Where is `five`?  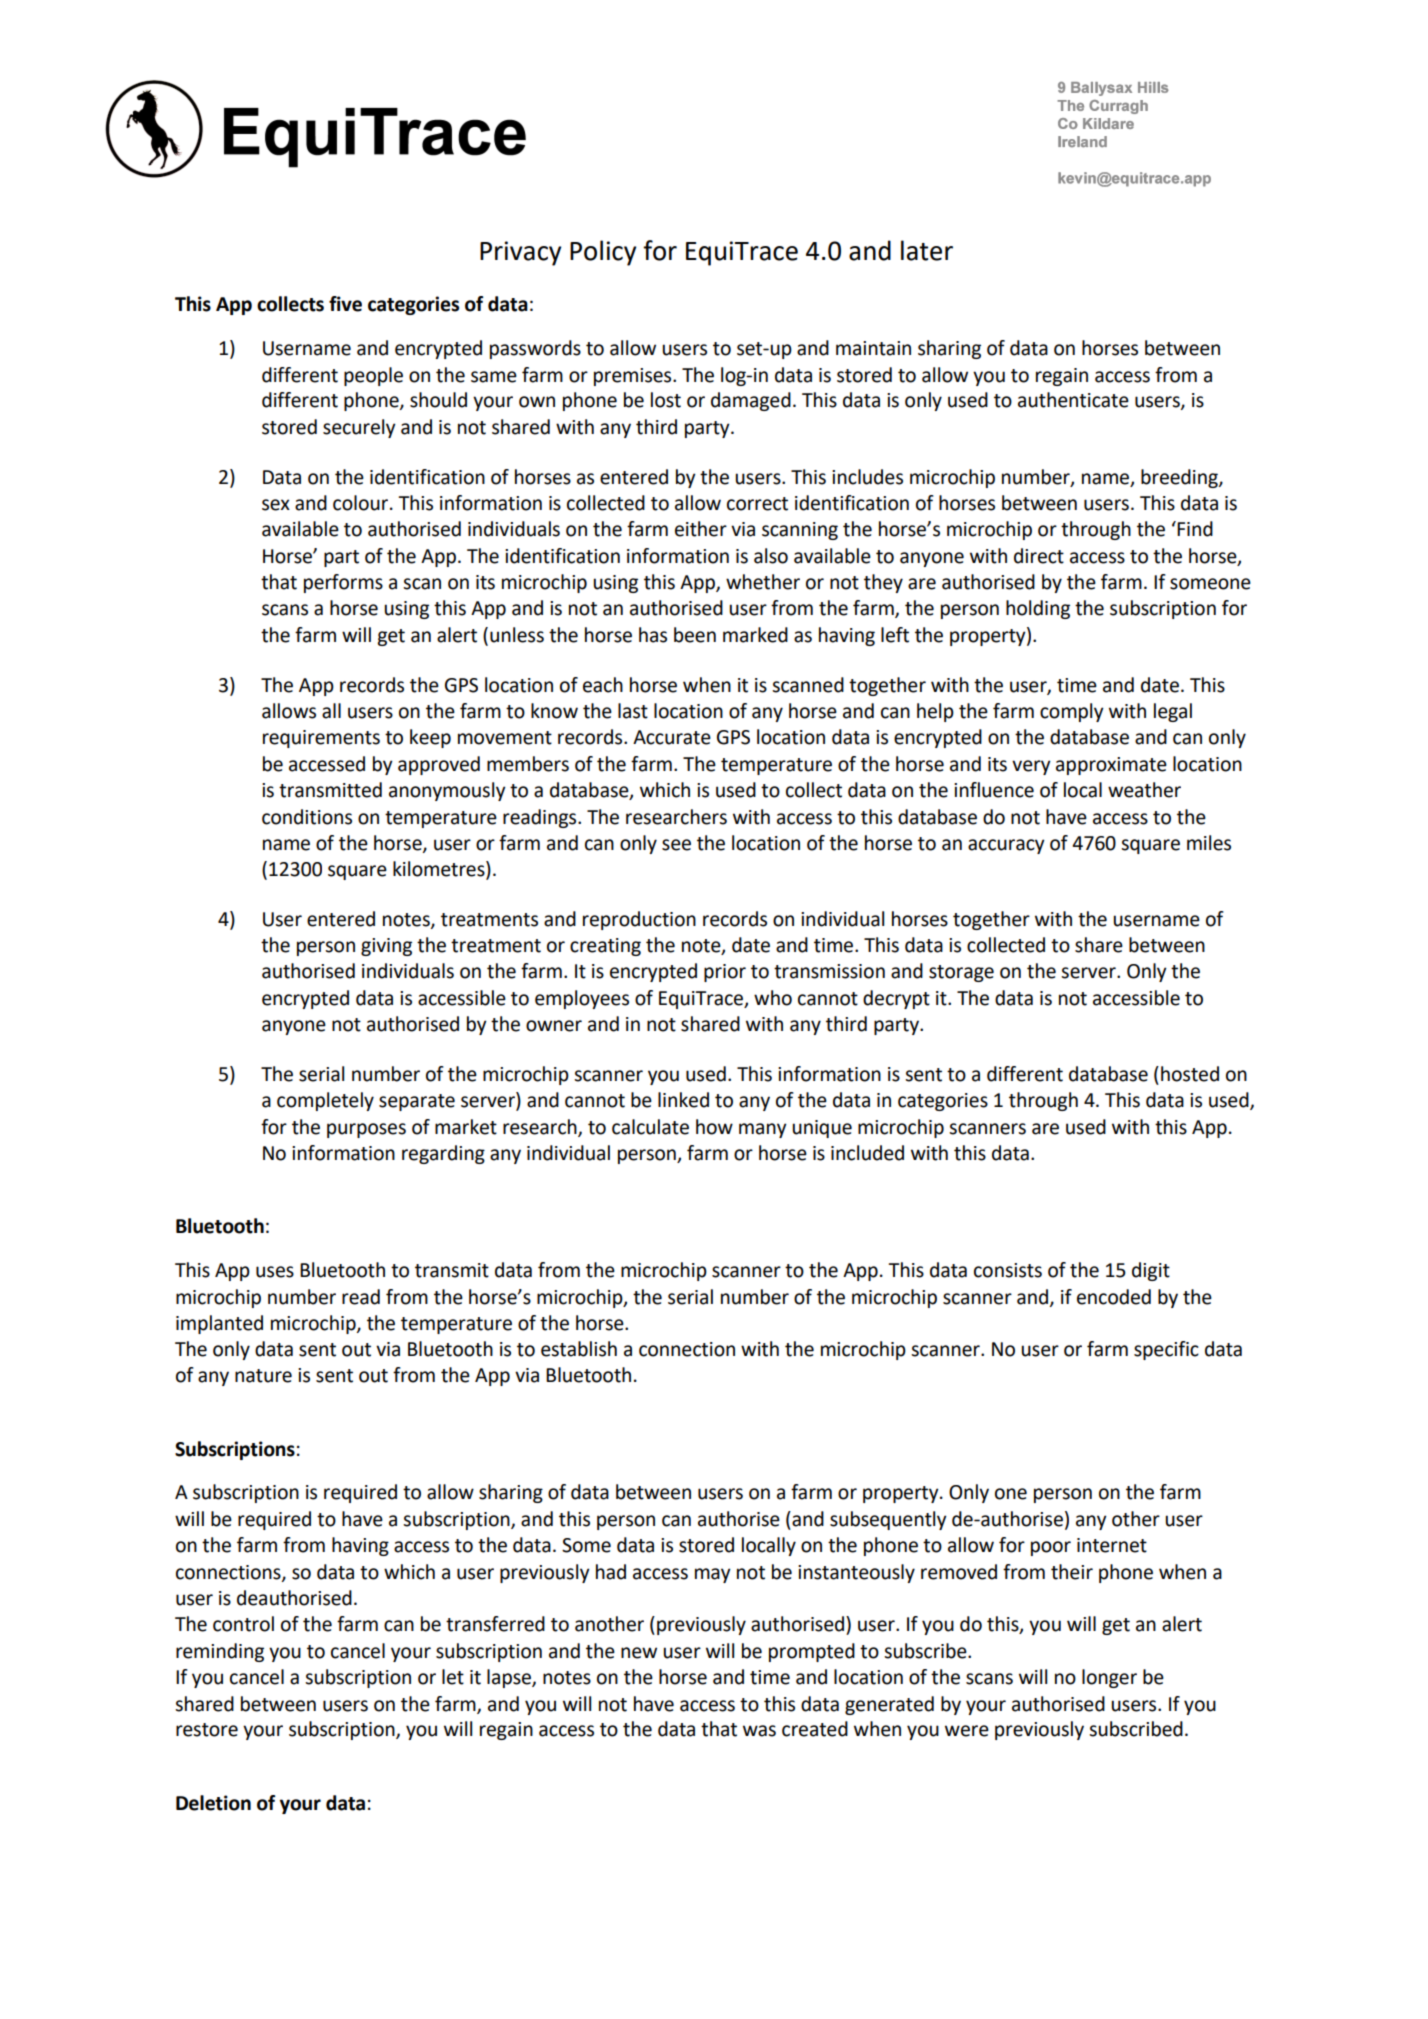 five is located at coordinates (345, 304).
